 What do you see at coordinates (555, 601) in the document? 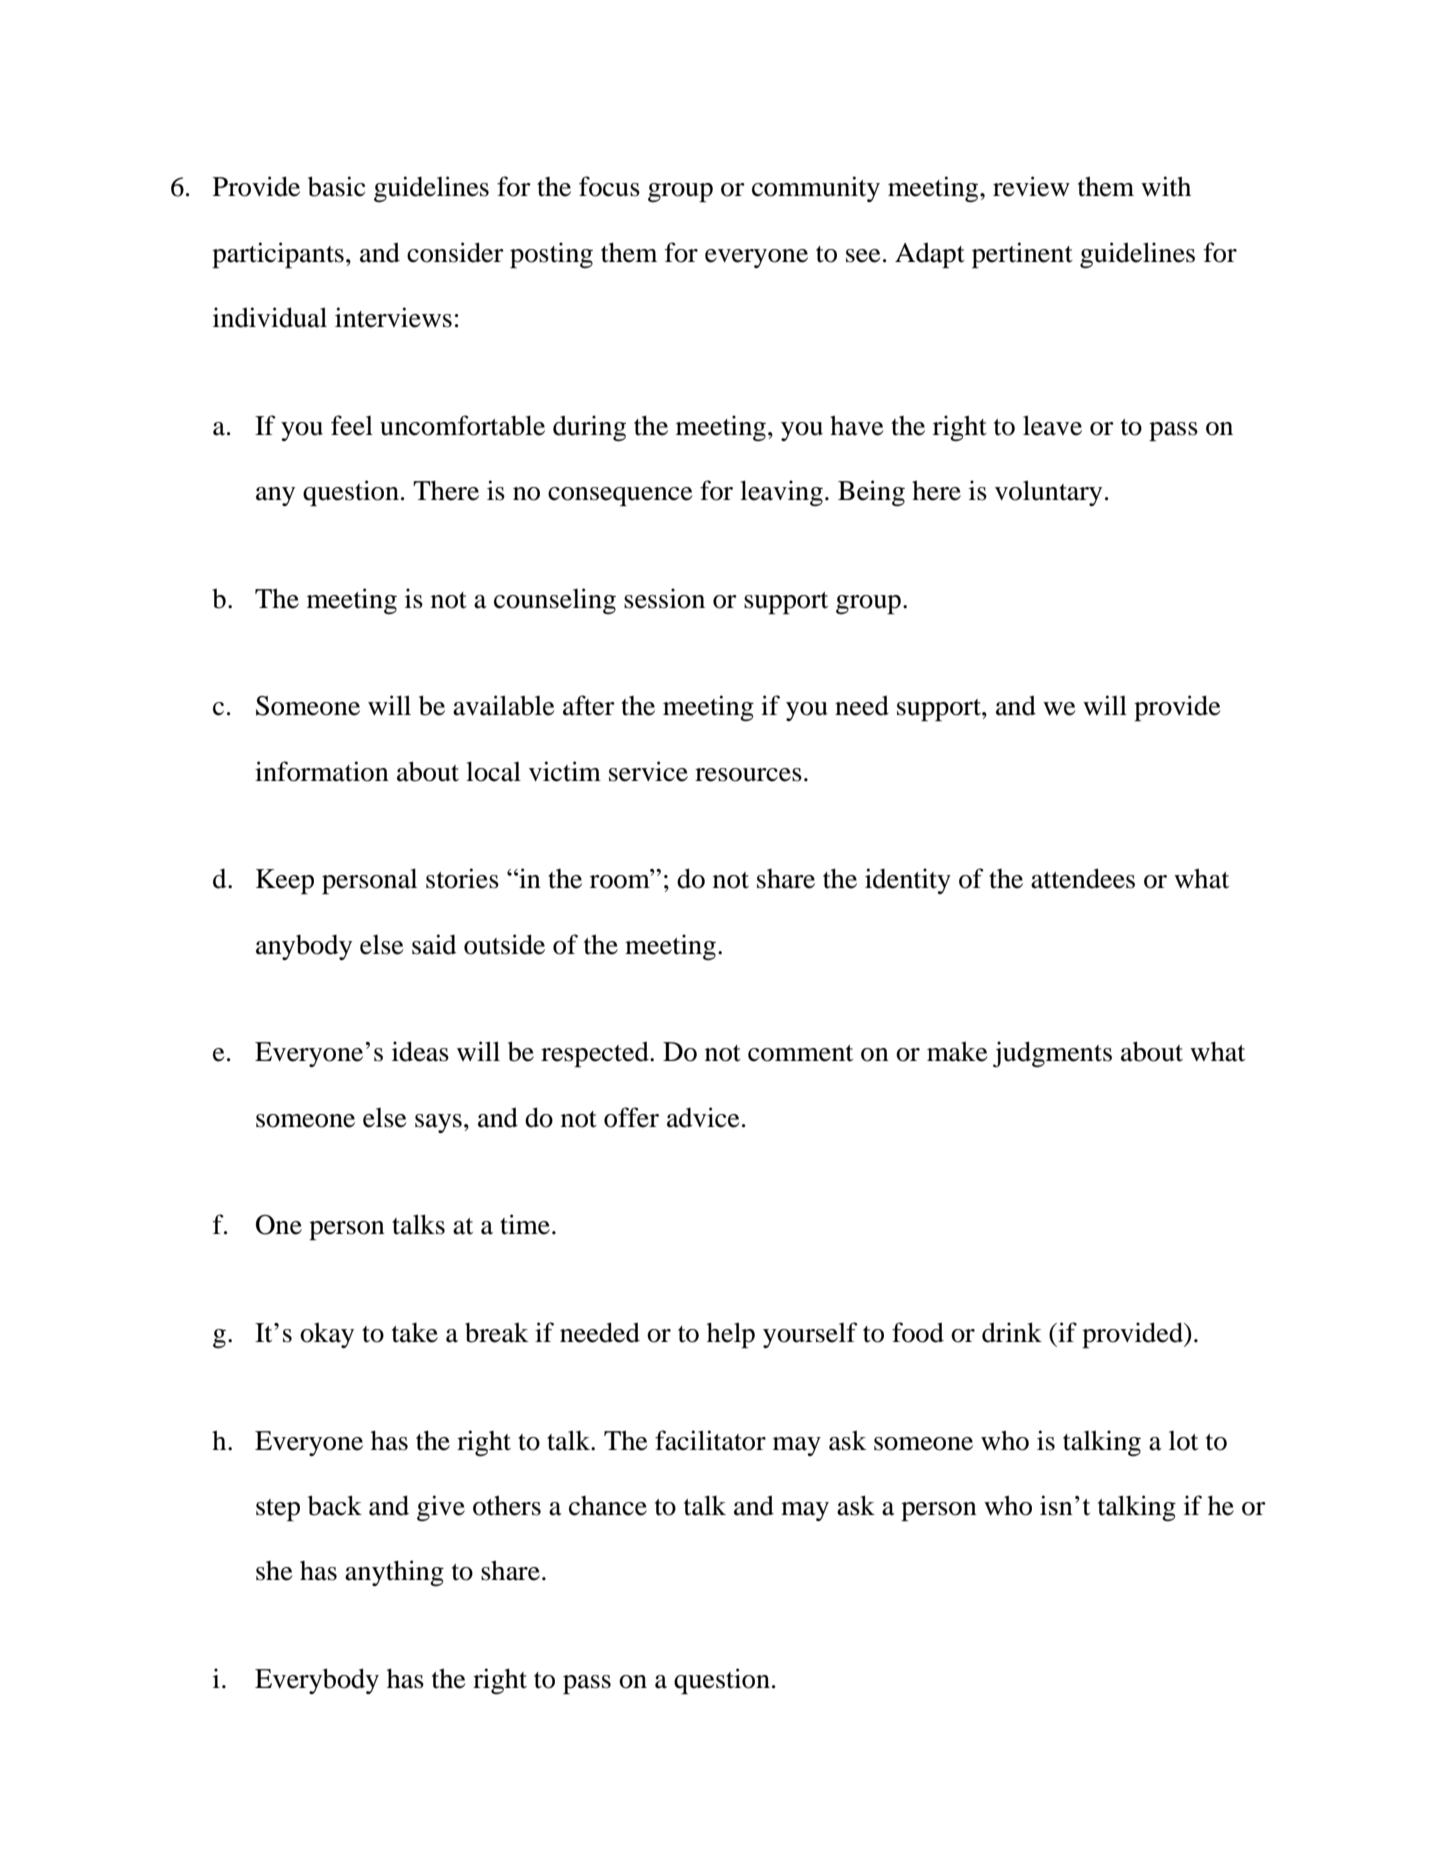
I see `counseling` at bounding box center [555, 601].
